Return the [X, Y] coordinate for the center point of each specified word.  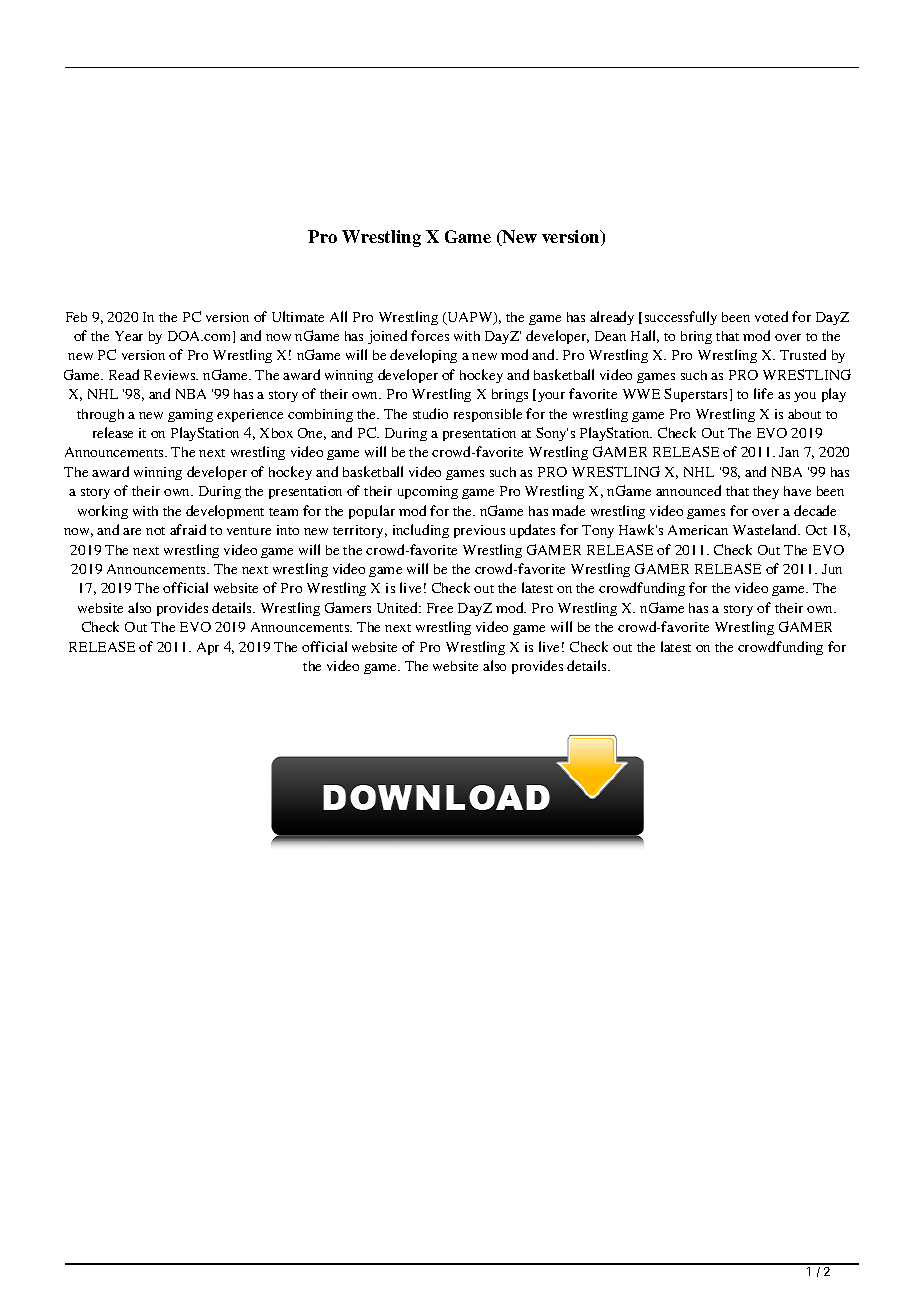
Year [129, 336]
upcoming [428, 492]
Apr [208, 648]
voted [771, 316]
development [225, 512]
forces [430, 335]
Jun [832, 569]
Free [440, 608]
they [766, 492]
